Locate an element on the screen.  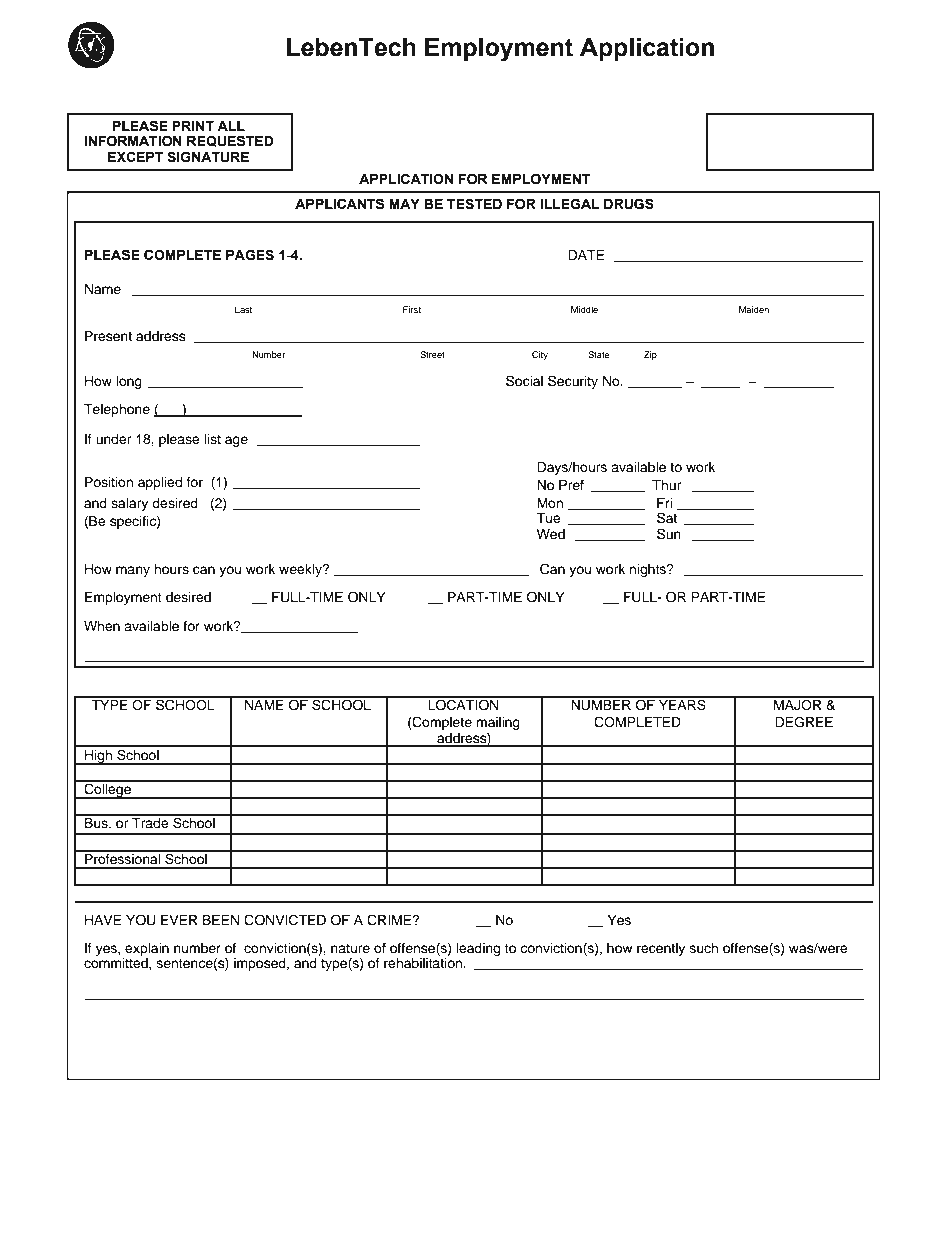
When is located at coordinates (102, 626).
